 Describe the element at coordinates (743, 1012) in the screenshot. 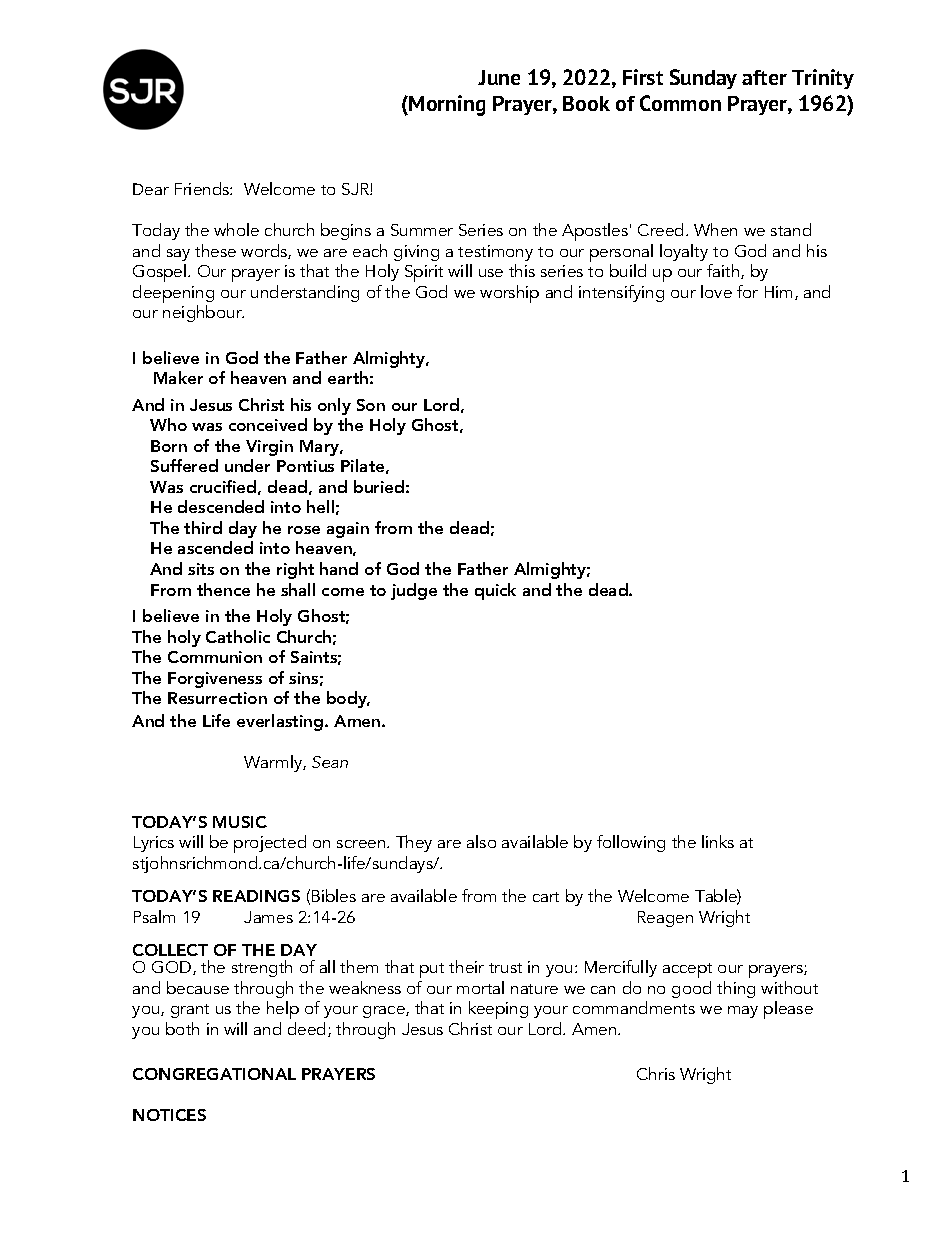

I see `may` at that location.
